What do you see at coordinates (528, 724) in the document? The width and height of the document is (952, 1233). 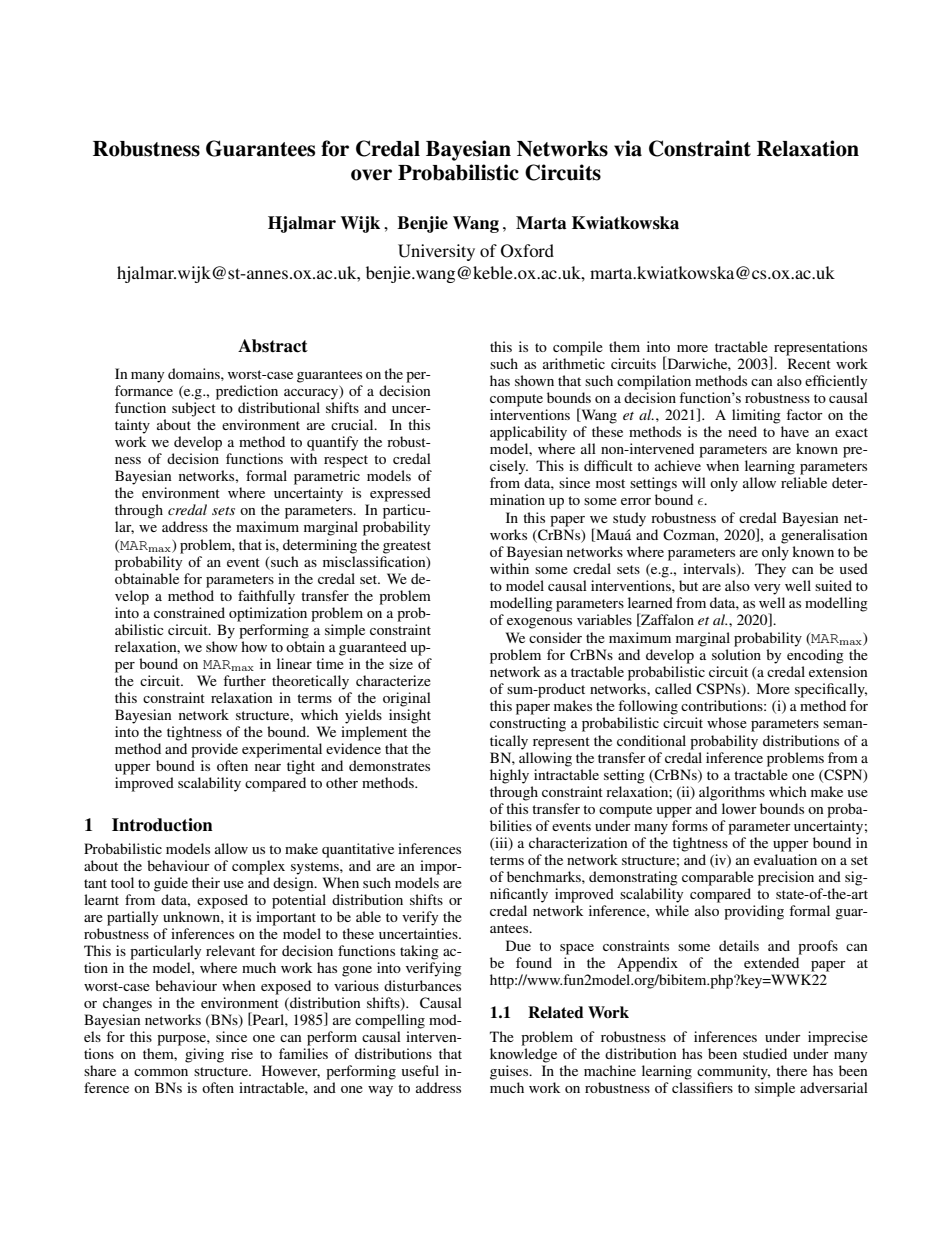 I see `constructing` at bounding box center [528, 724].
